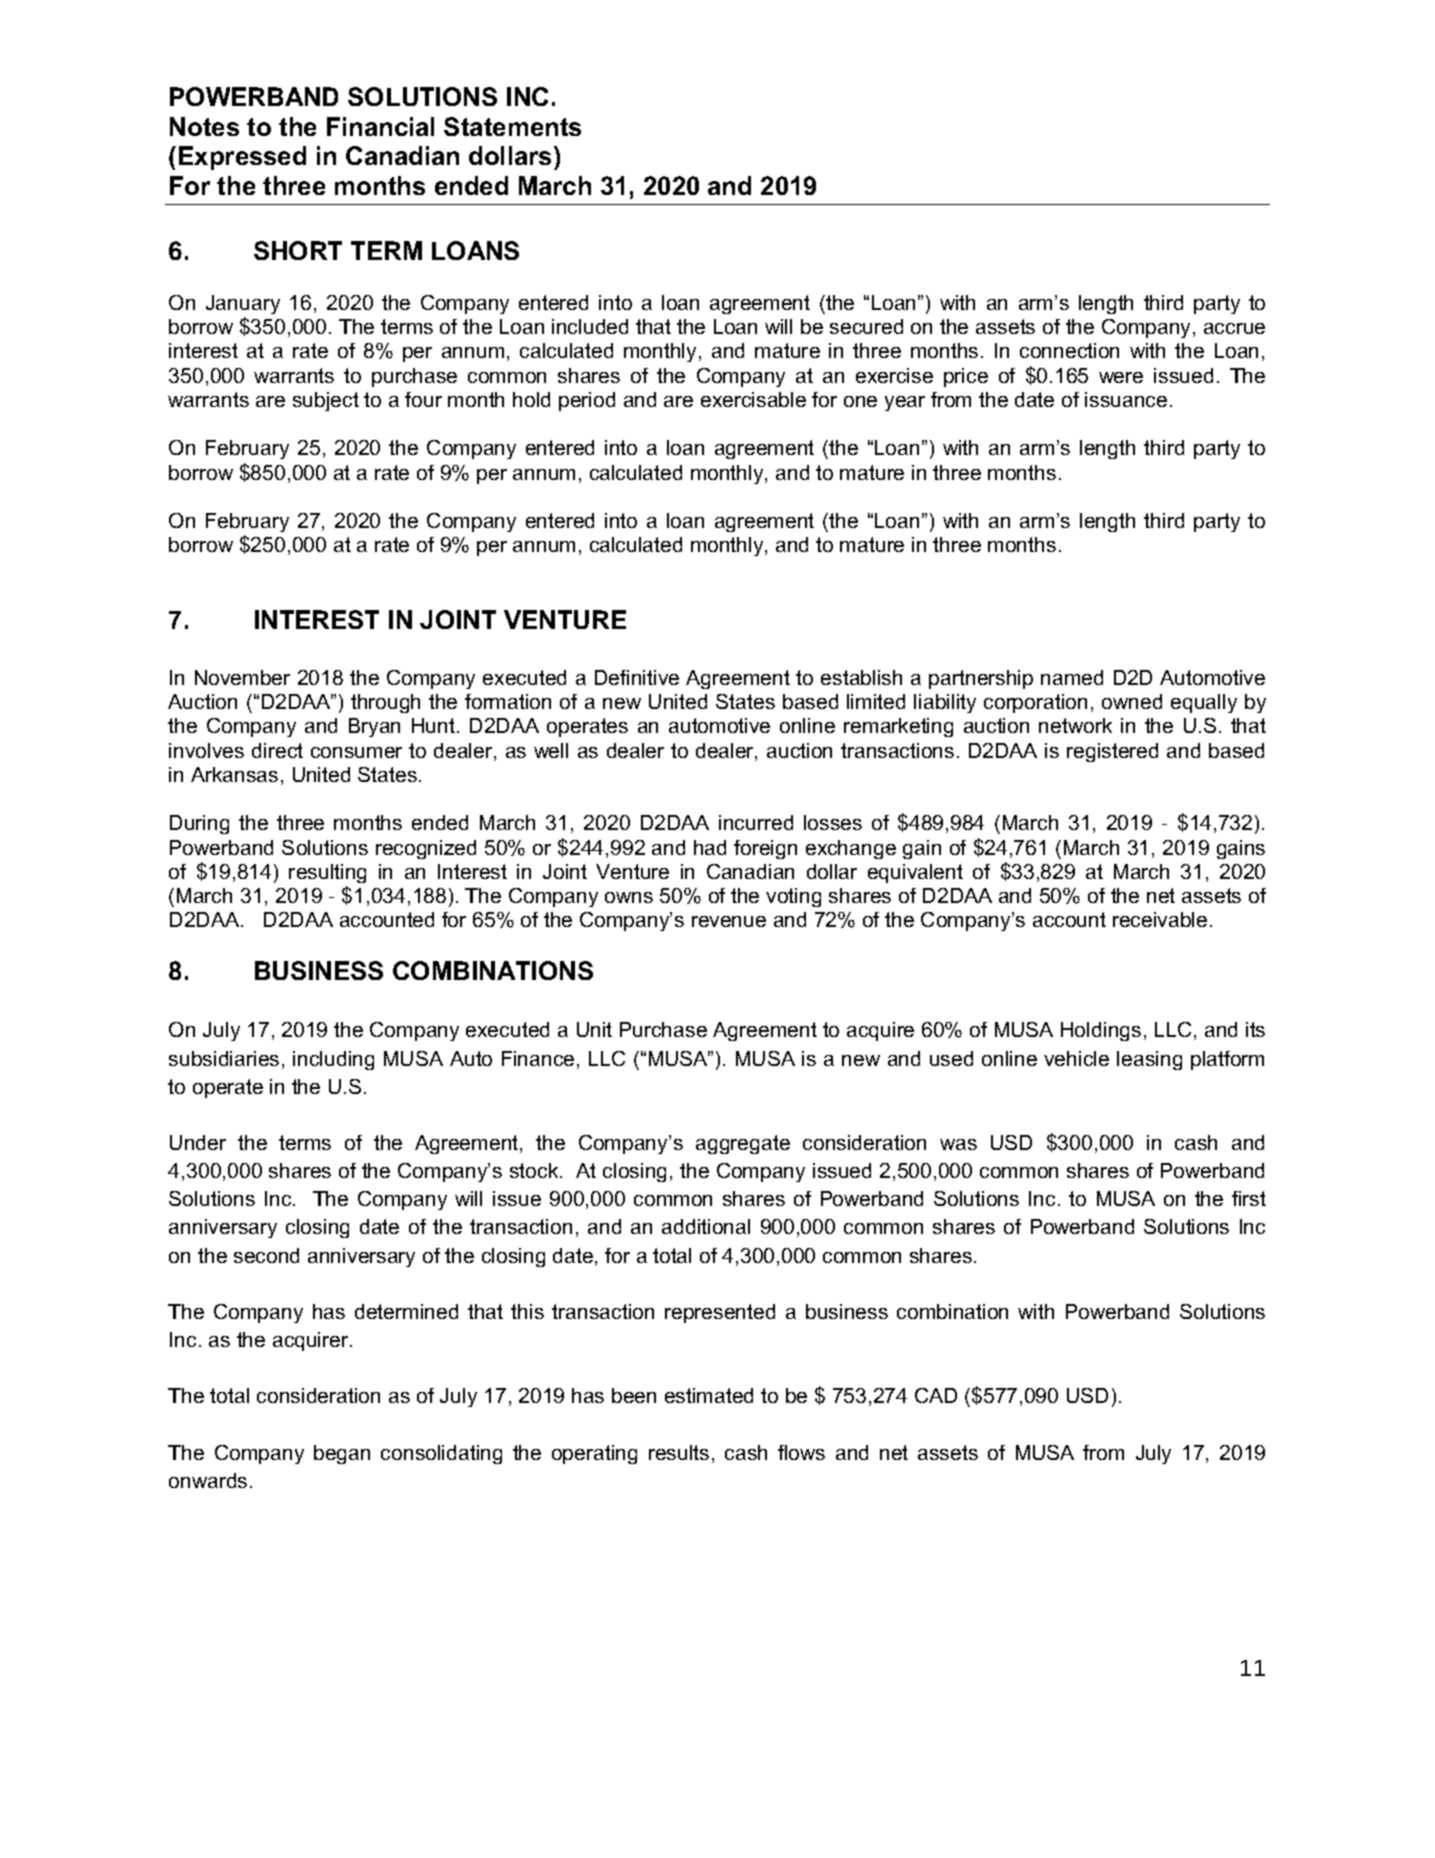 The height and width of the screenshot is (1858, 1435). I want to click on accrue, so click(1234, 328).
